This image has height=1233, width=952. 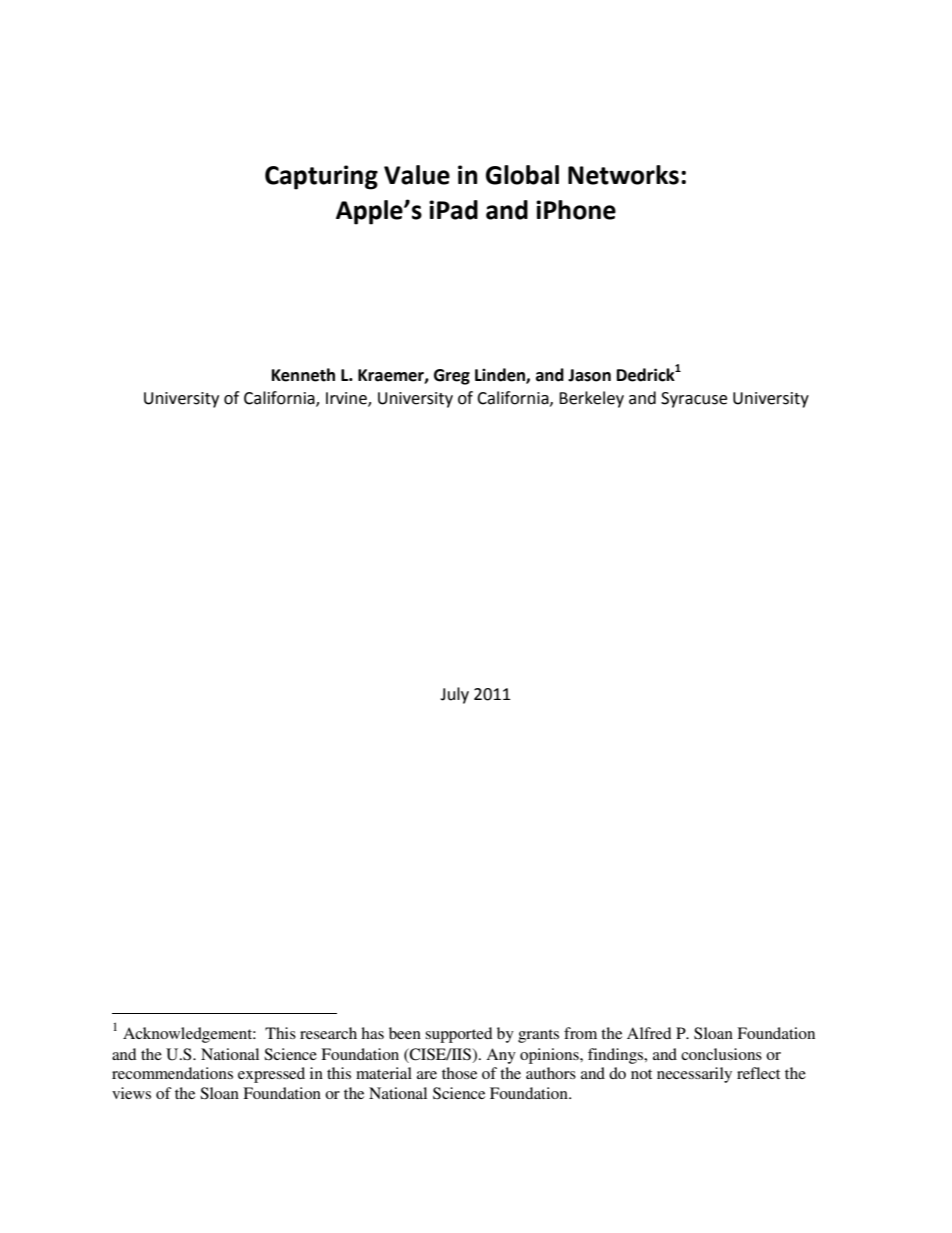 What do you see at coordinates (694, 1075) in the image?
I see `necessarily` at bounding box center [694, 1075].
